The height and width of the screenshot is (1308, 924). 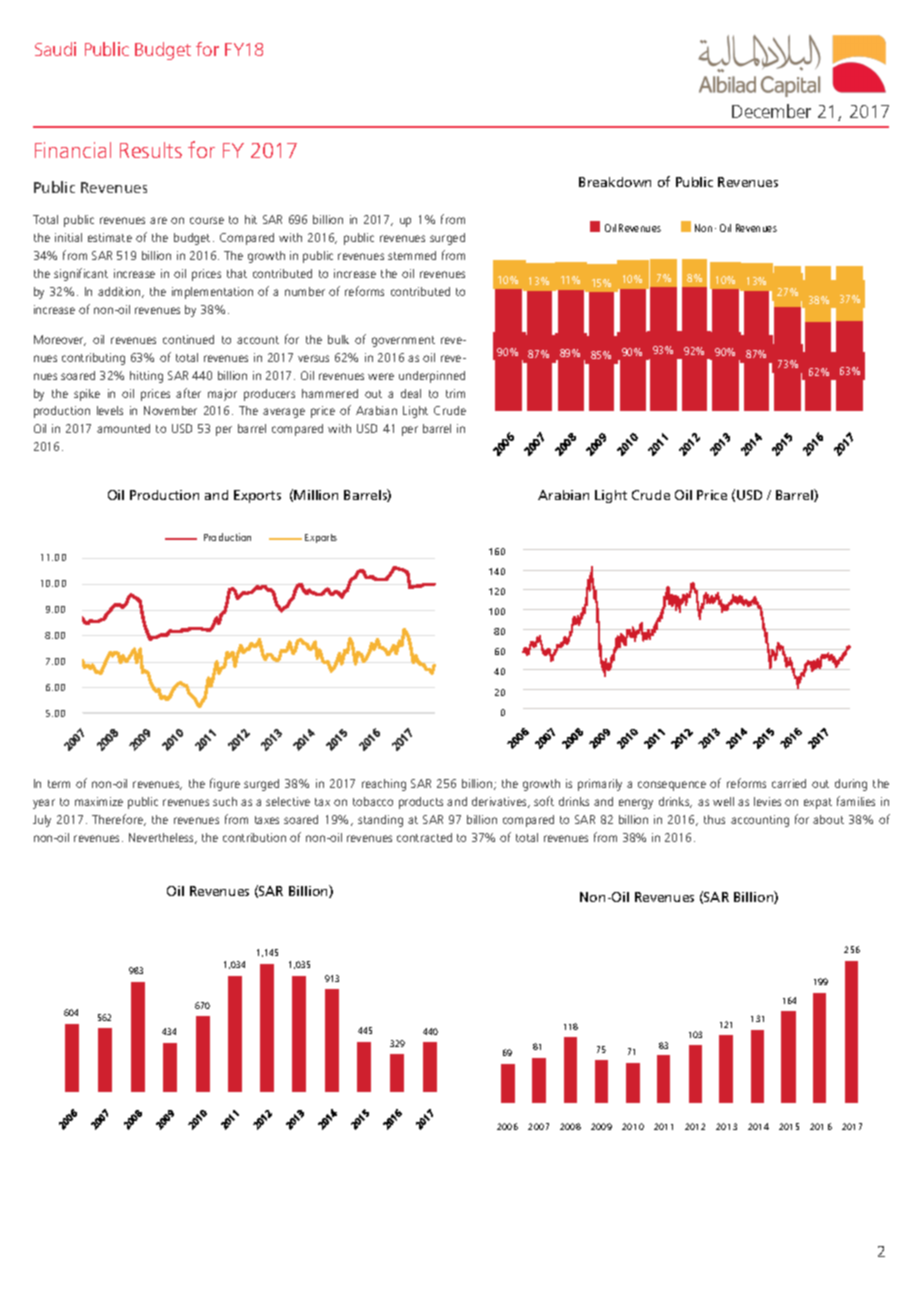 I want to click on Saudi, so click(x=55, y=49).
